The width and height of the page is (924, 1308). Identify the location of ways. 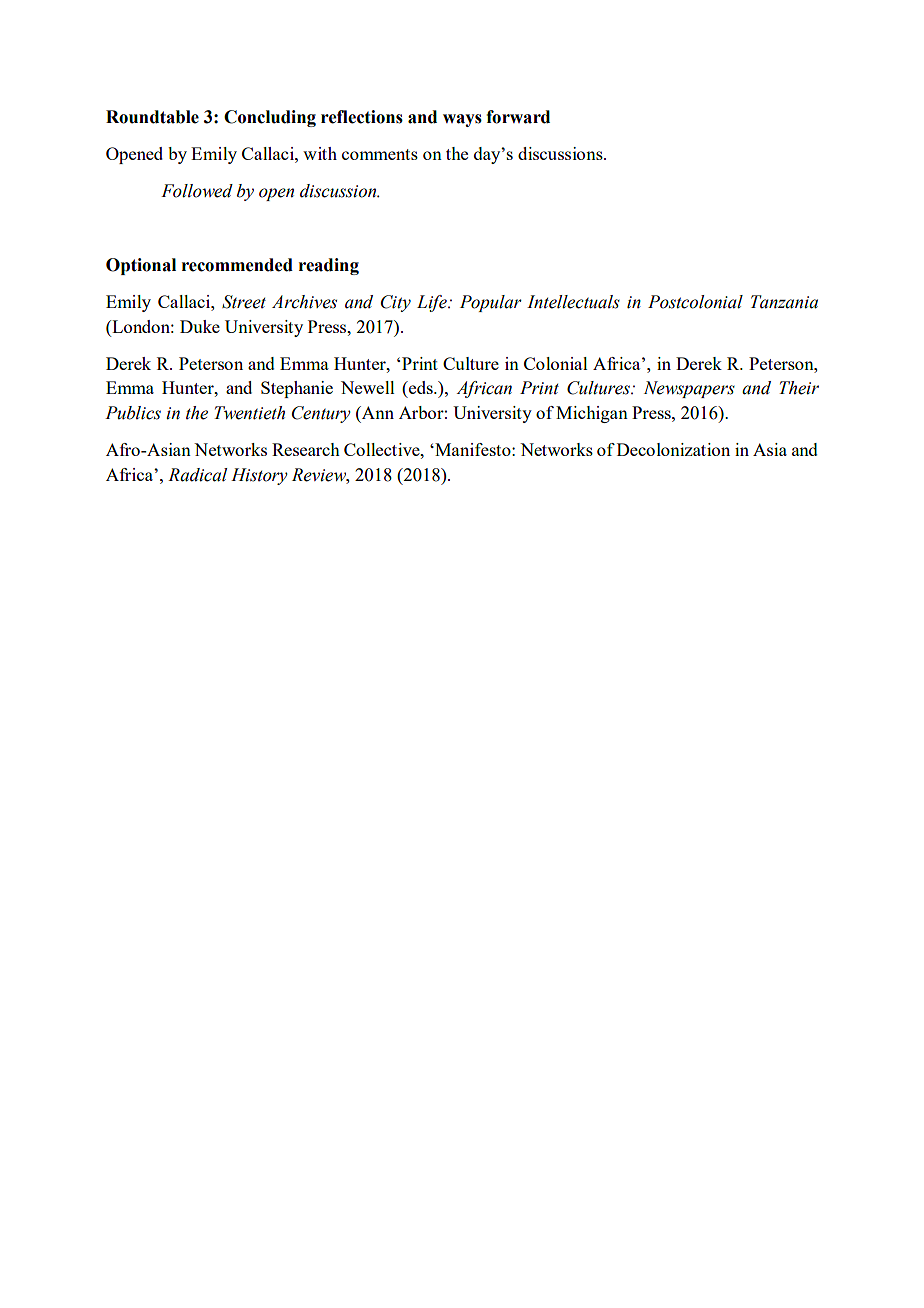
(462, 120).
